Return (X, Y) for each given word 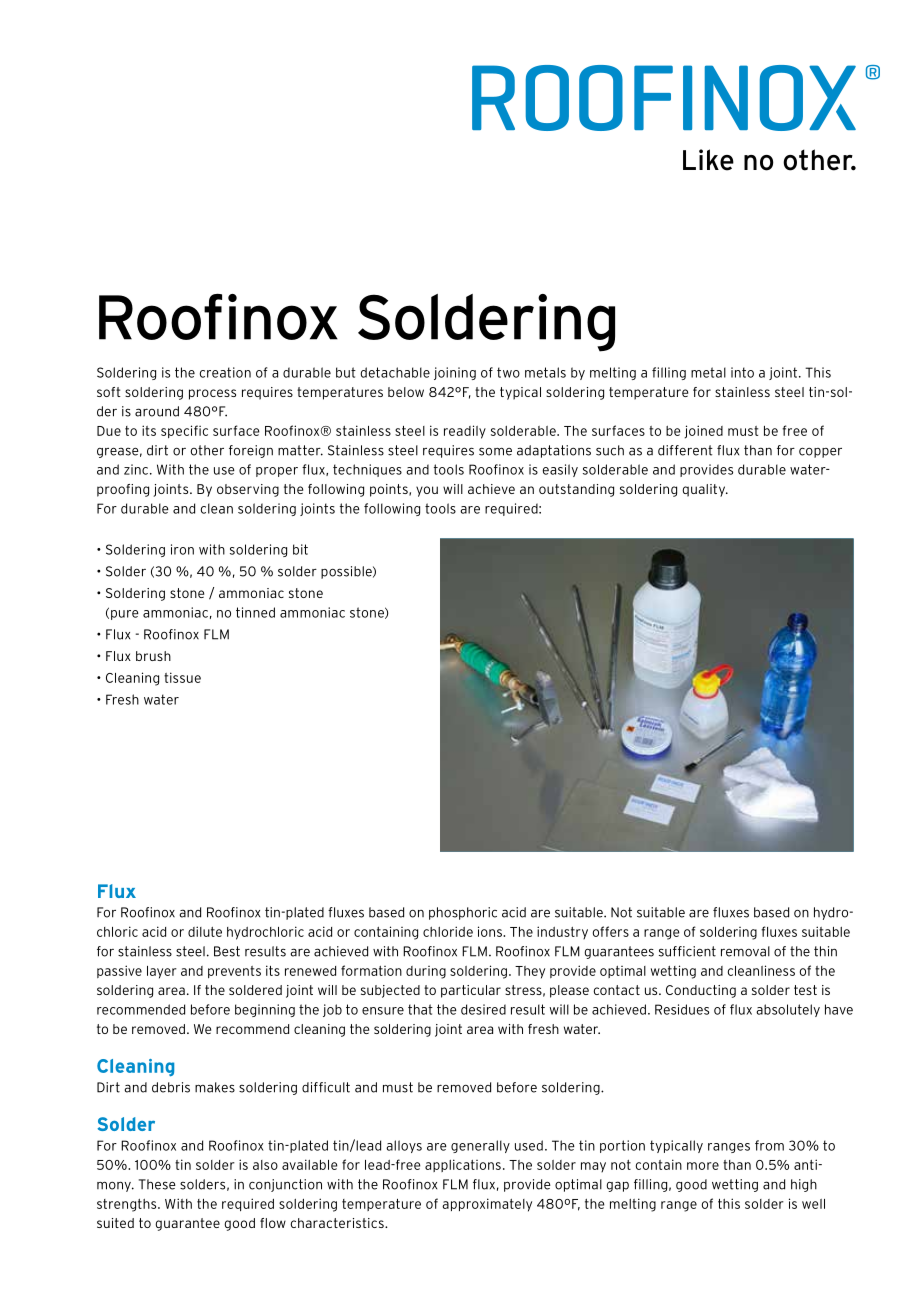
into (742, 372)
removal (745, 951)
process (212, 394)
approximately (487, 1205)
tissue (182, 677)
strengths (128, 1205)
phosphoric (463, 913)
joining (455, 373)
